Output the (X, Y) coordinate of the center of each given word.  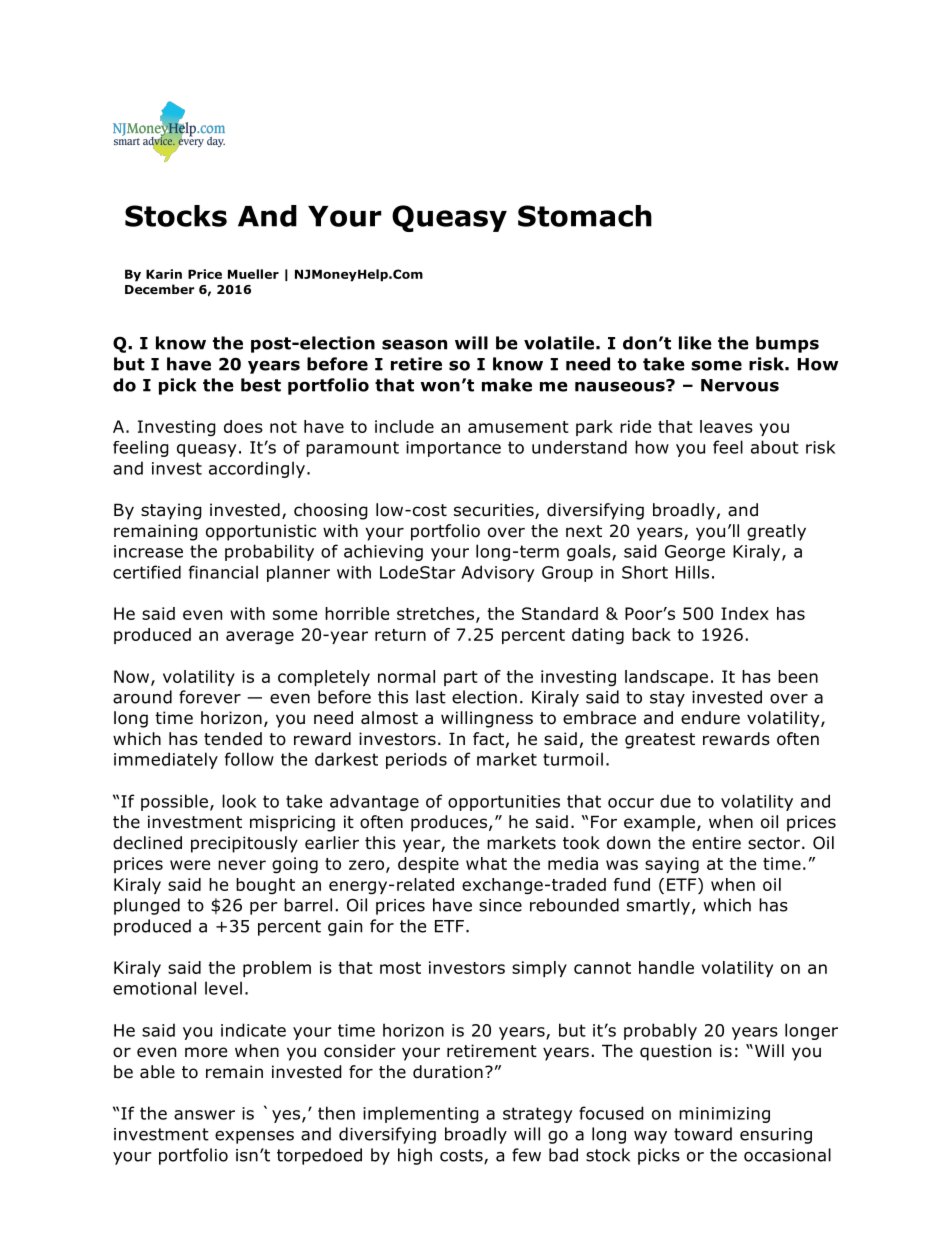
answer (204, 1115)
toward (703, 1134)
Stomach (585, 216)
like (695, 343)
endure (710, 718)
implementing (421, 1114)
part (461, 678)
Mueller (253, 274)
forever (210, 697)
